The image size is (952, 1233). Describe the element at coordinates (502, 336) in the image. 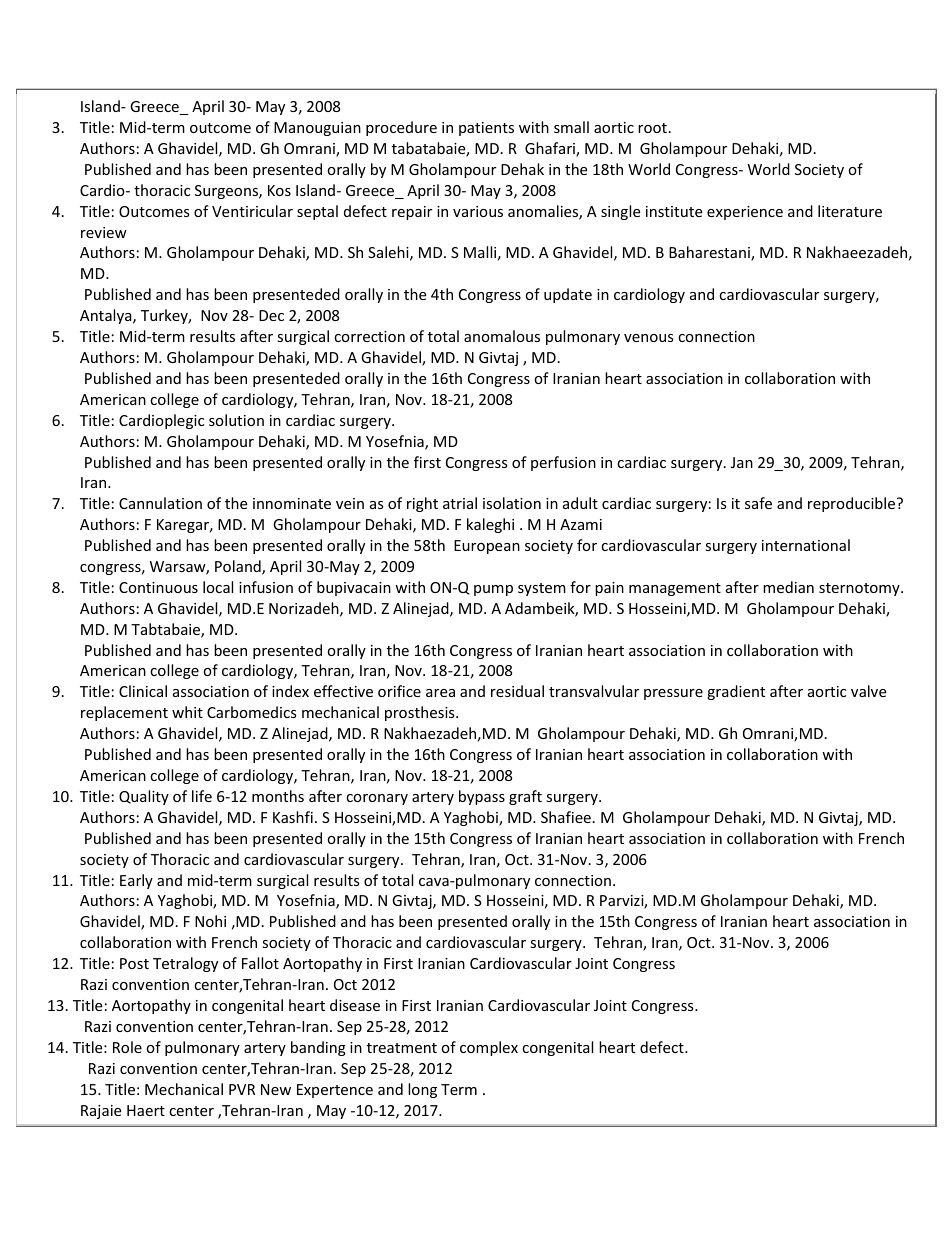

I see `anomalous` at that location.
